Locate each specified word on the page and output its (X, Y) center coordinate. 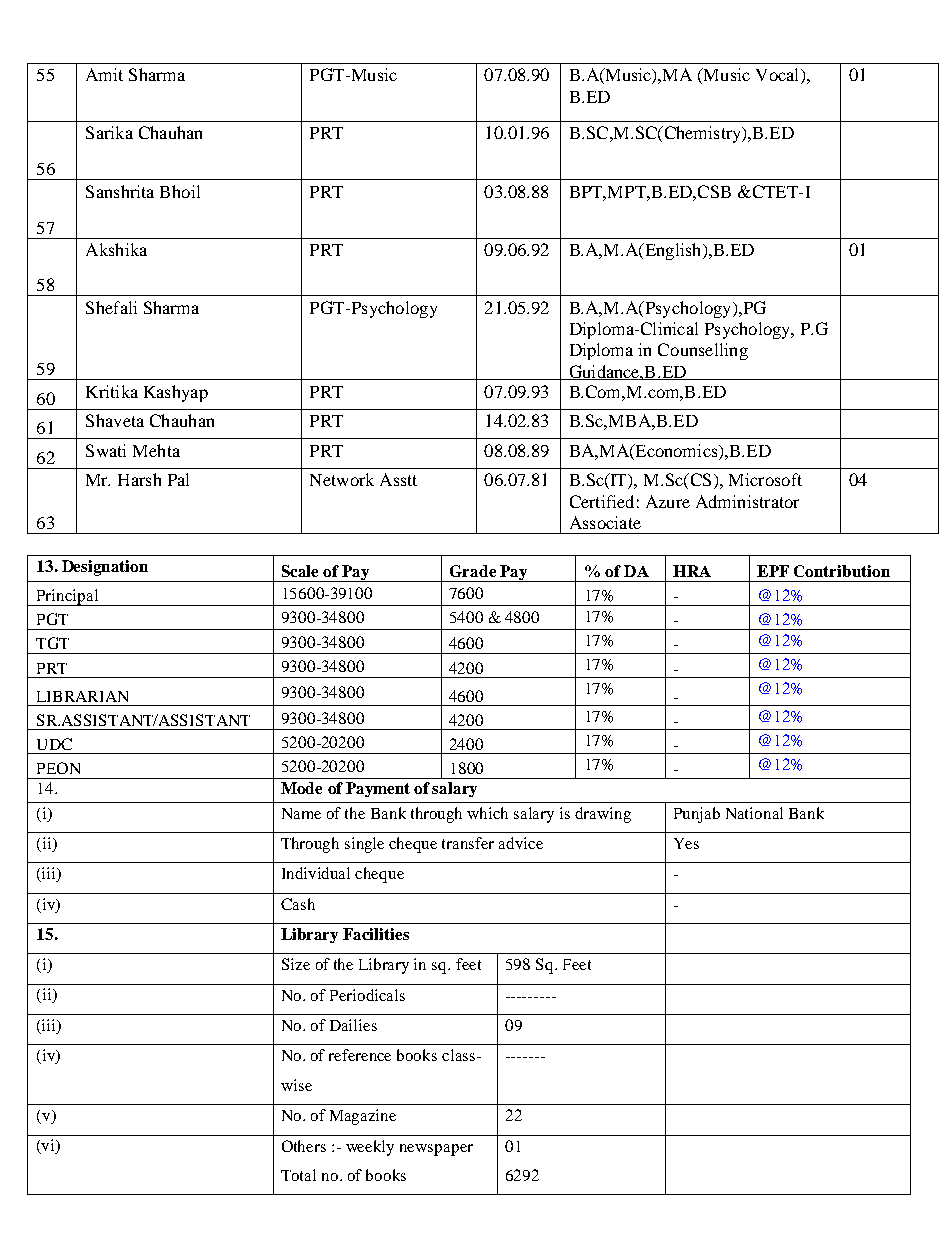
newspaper (436, 1150)
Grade (473, 571)
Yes (686, 843)
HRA (692, 571)
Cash (298, 904)
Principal (67, 597)
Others (304, 1146)
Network (342, 479)
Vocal (779, 76)
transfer (468, 843)
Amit (104, 74)
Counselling (703, 351)
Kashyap (176, 393)
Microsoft (765, 479)
